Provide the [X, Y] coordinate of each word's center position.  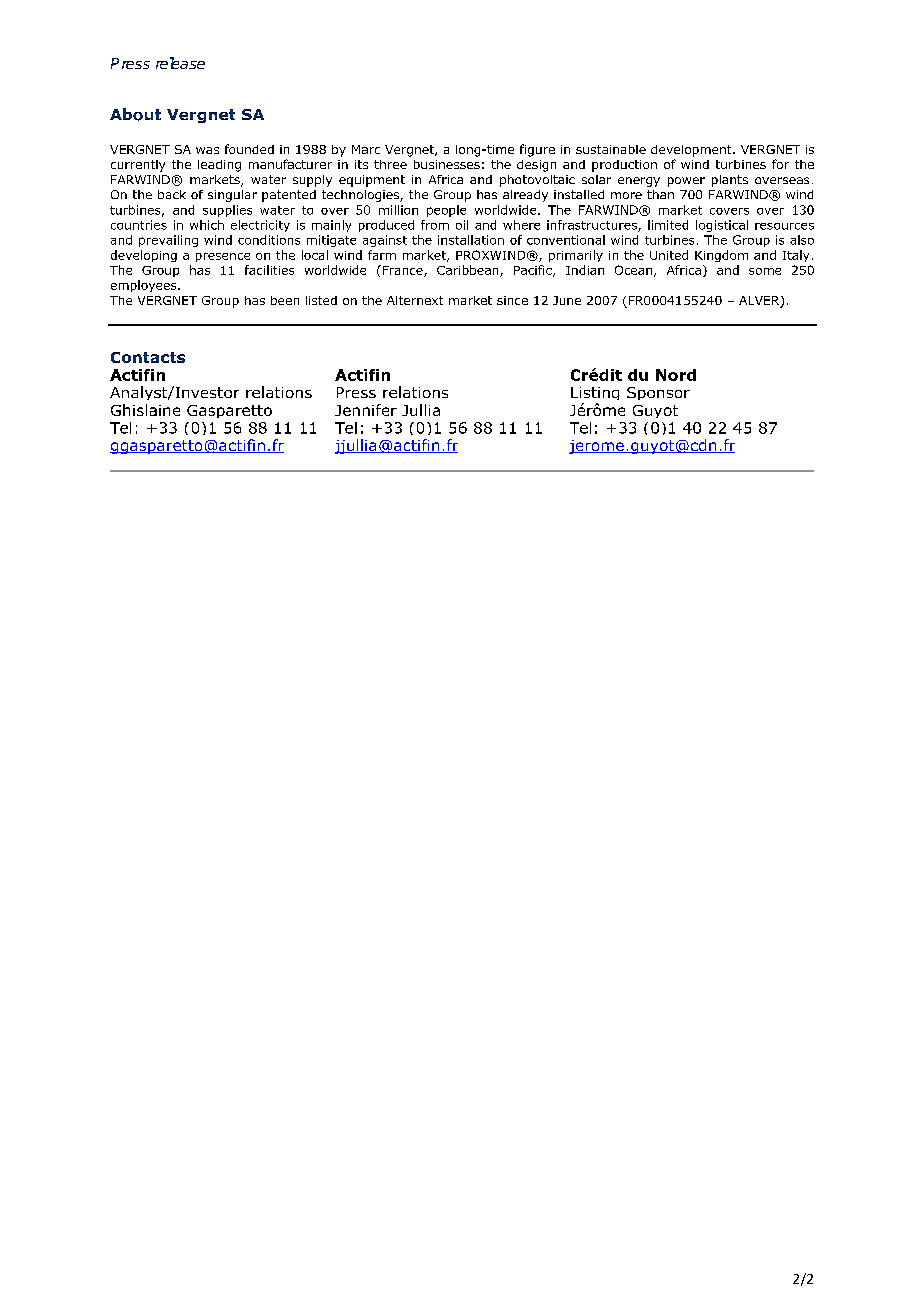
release [180, 63]
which [207, 225]
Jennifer [366, 410]
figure [537, 150]
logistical [722, 226]
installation [471, 240]
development [692, 151]
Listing [595, 395]
